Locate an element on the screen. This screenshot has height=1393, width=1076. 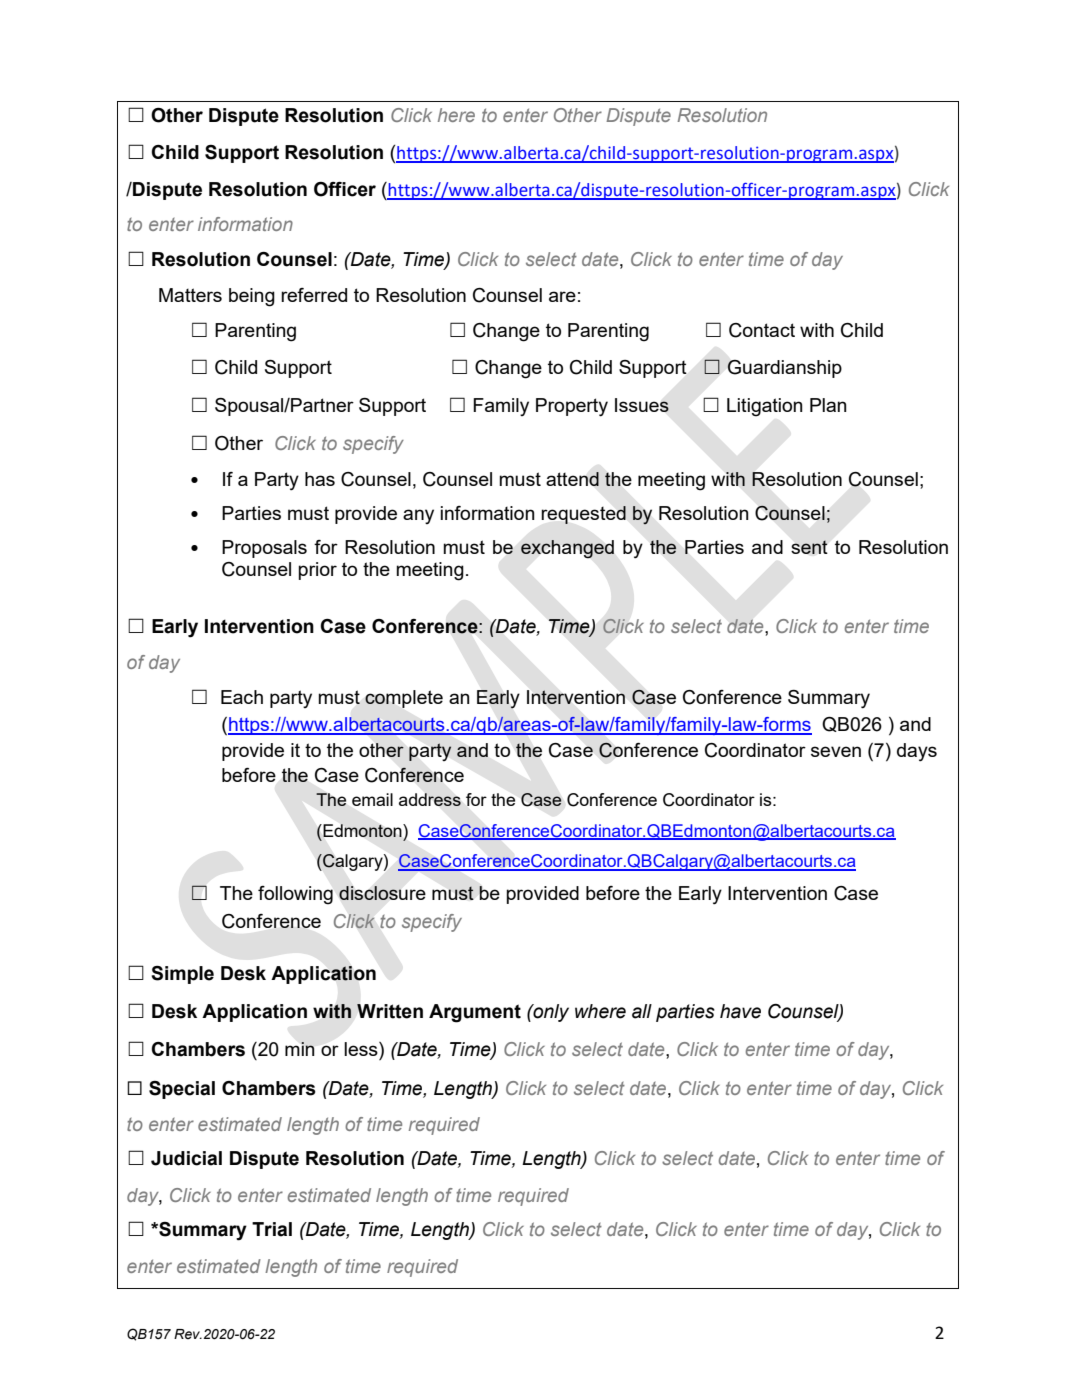
Simple is located at coordinates (182, 975).
